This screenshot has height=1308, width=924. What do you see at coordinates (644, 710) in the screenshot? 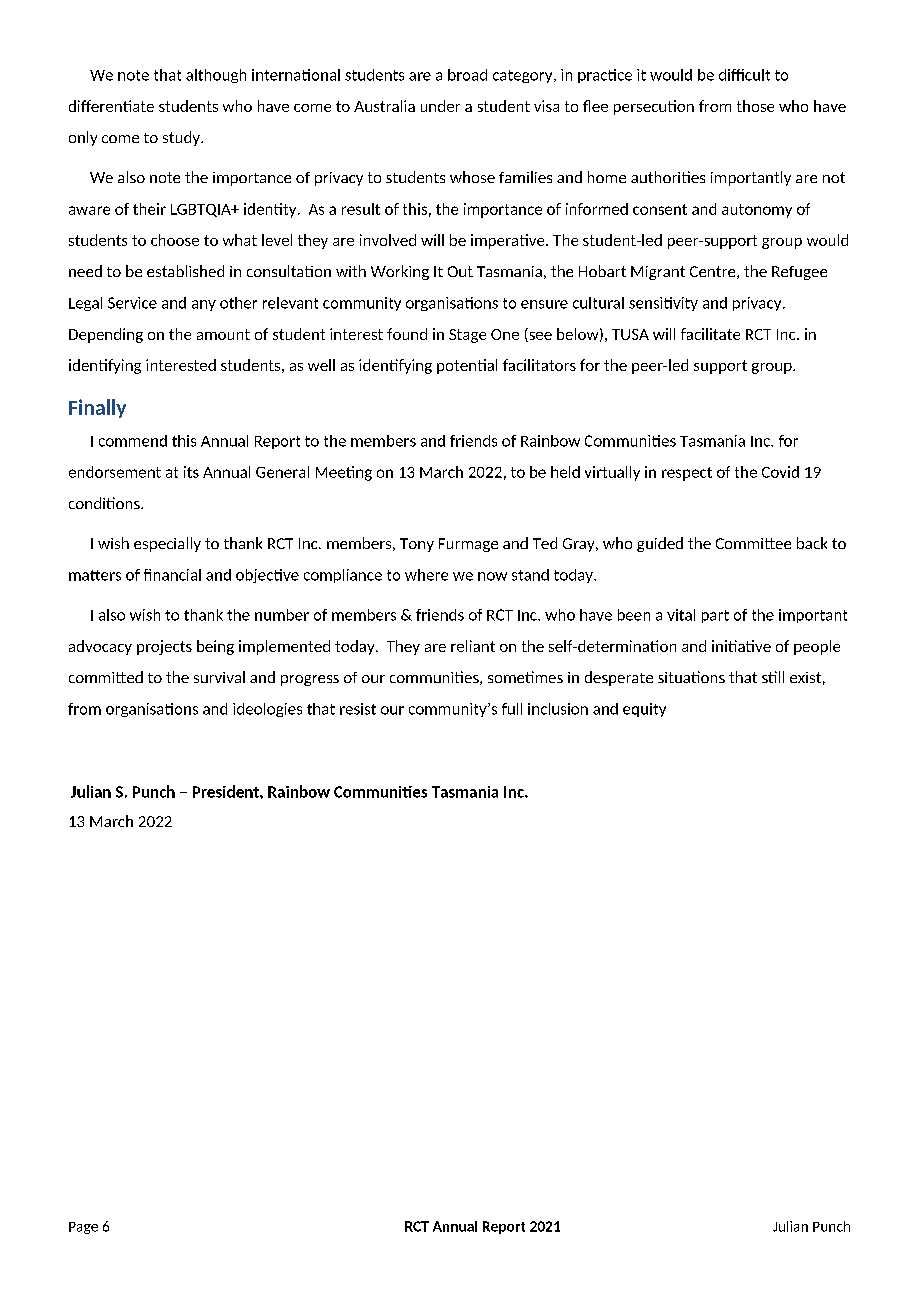
I see `equity` at bounding box center [644, 710].
